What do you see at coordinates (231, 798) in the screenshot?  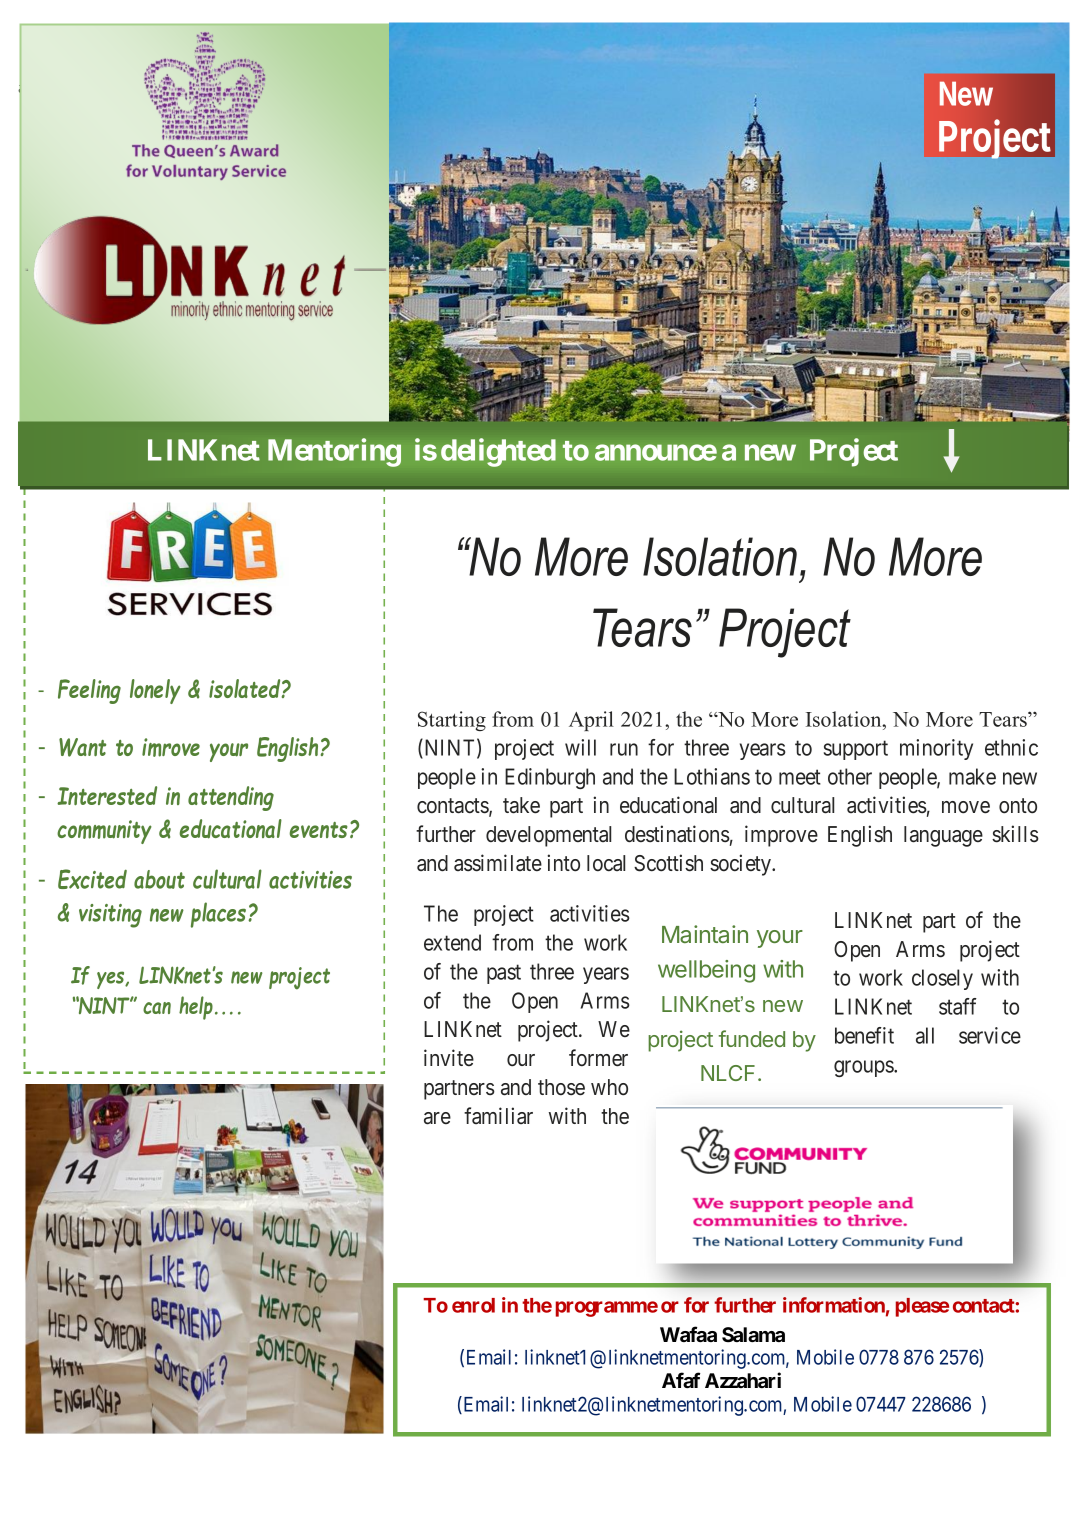 I see `attending` at bounding box center [231, 798].
